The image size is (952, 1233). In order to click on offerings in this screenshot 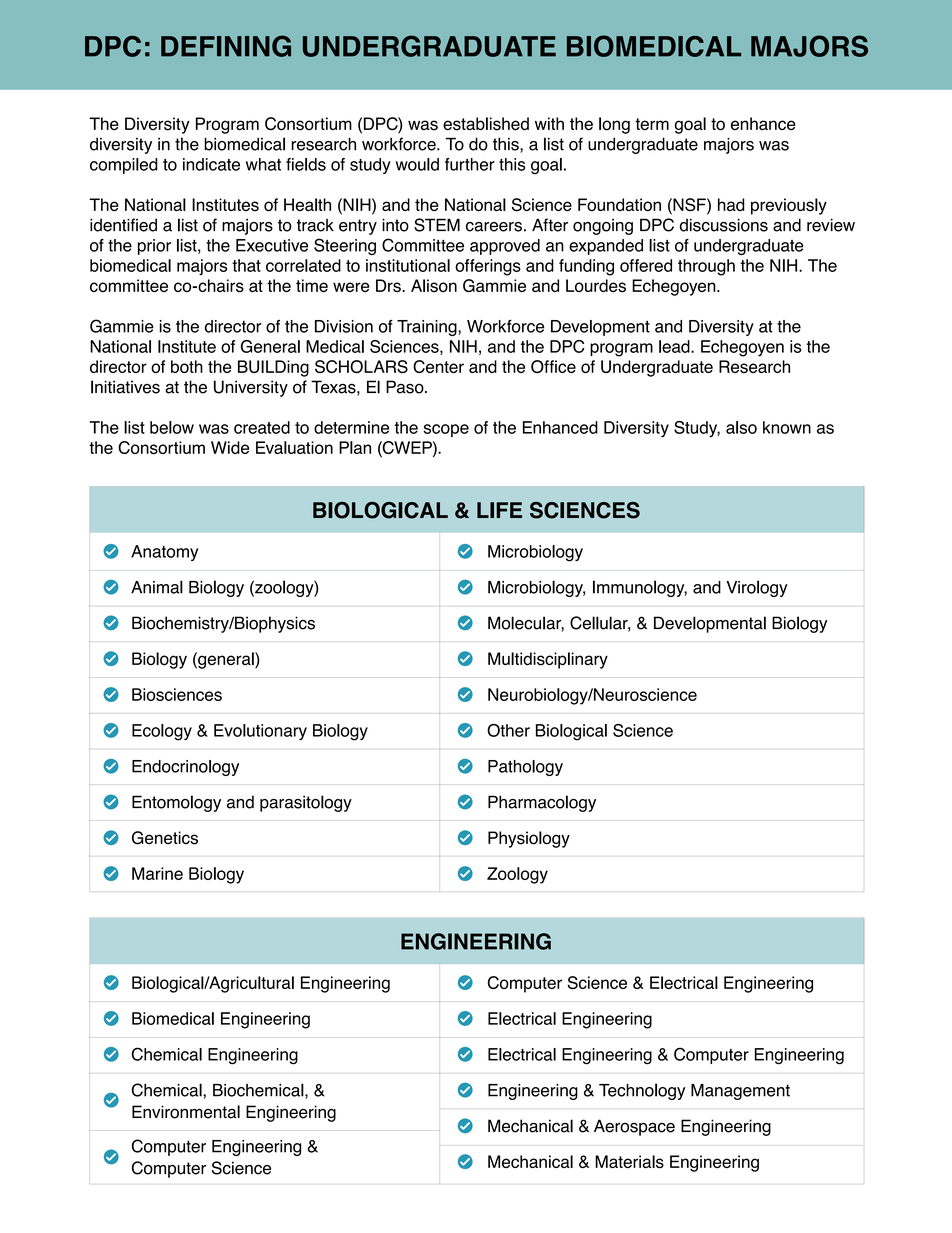, I will do `click(488, 267)`.
